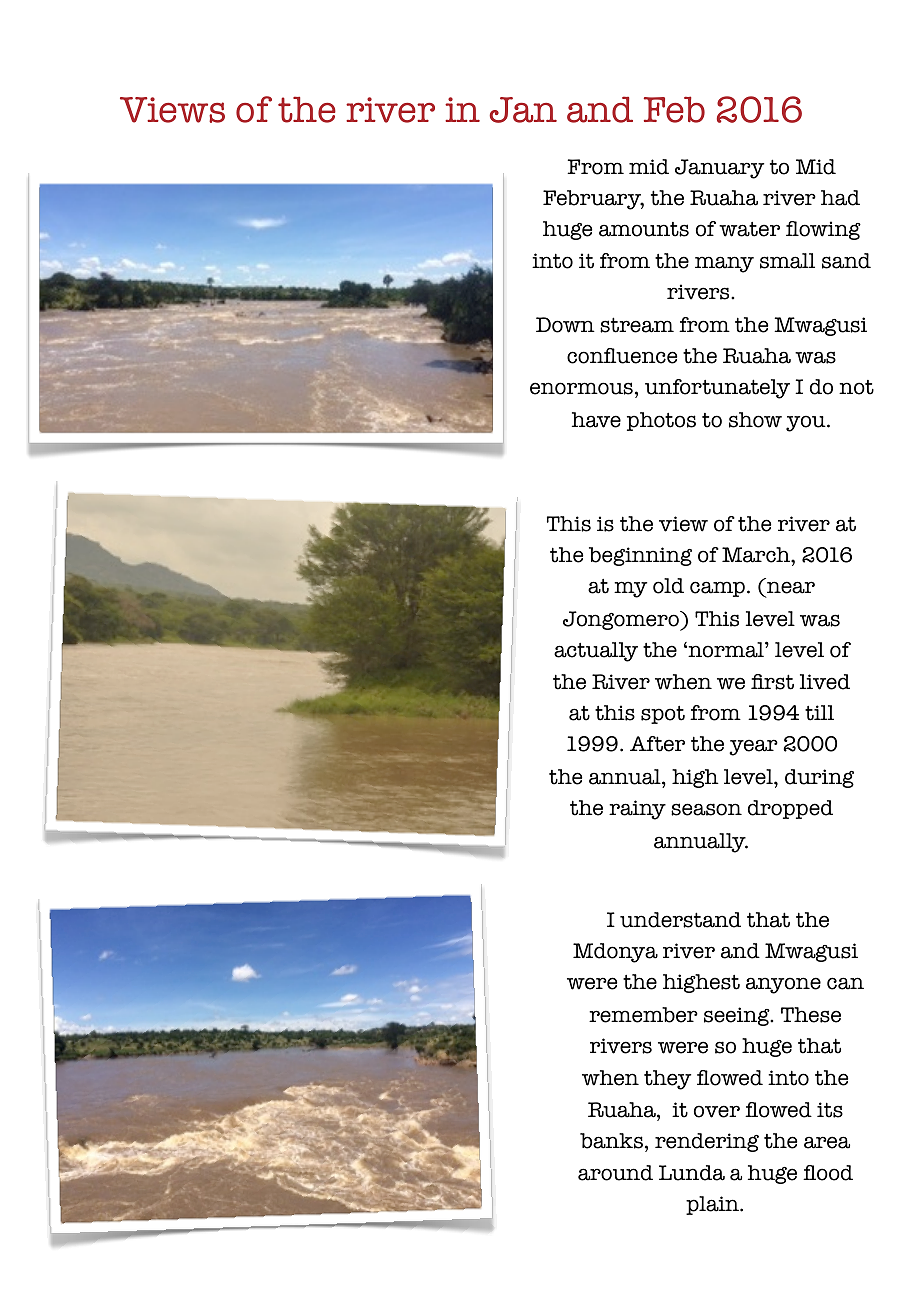  What do you see at coordinates (615, 1173) in the document?
I see `around` at bounding box center [615, 1173].
